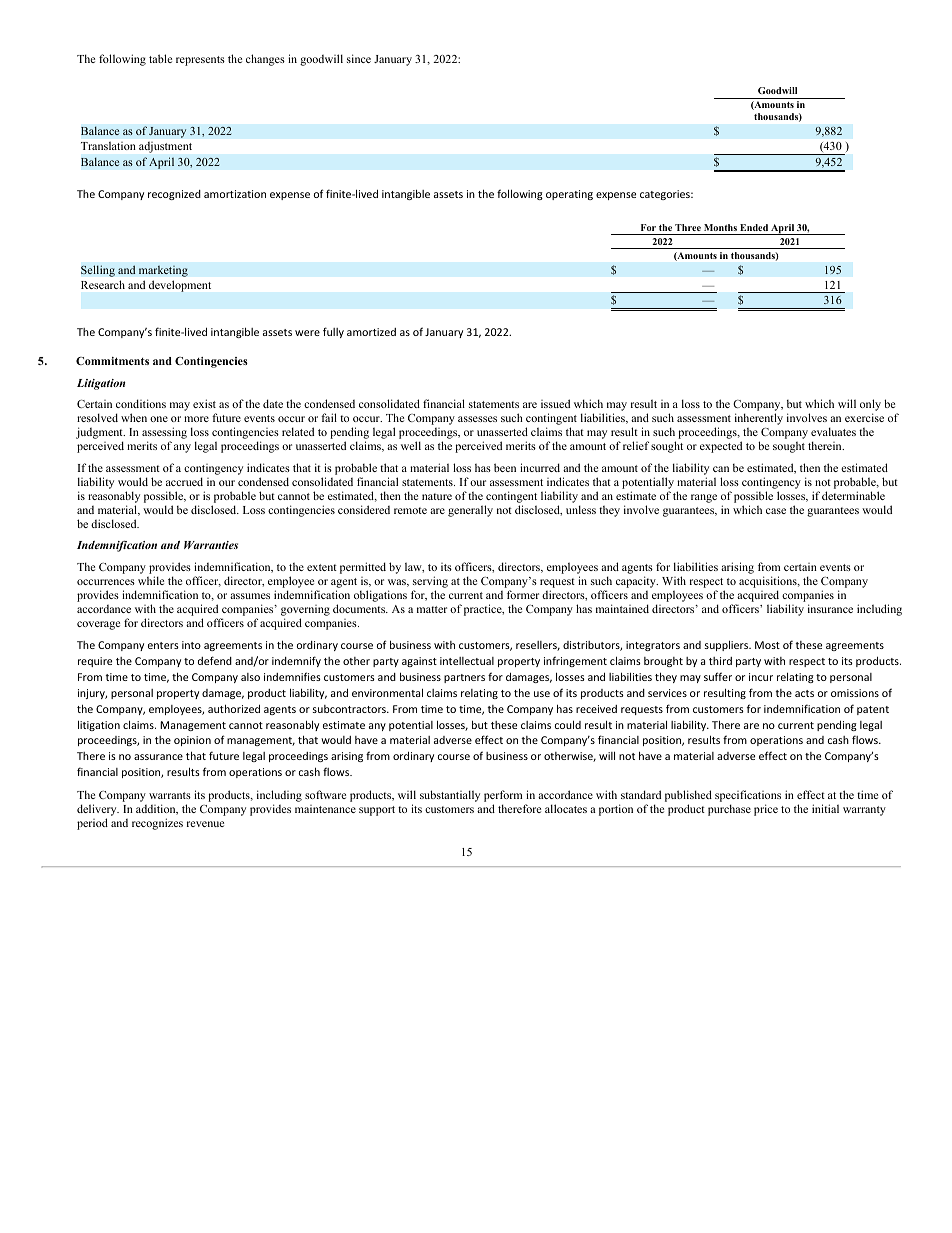  Describe the element at coordinates (569, 195) in the screenshot. I see `operating` at that location.
